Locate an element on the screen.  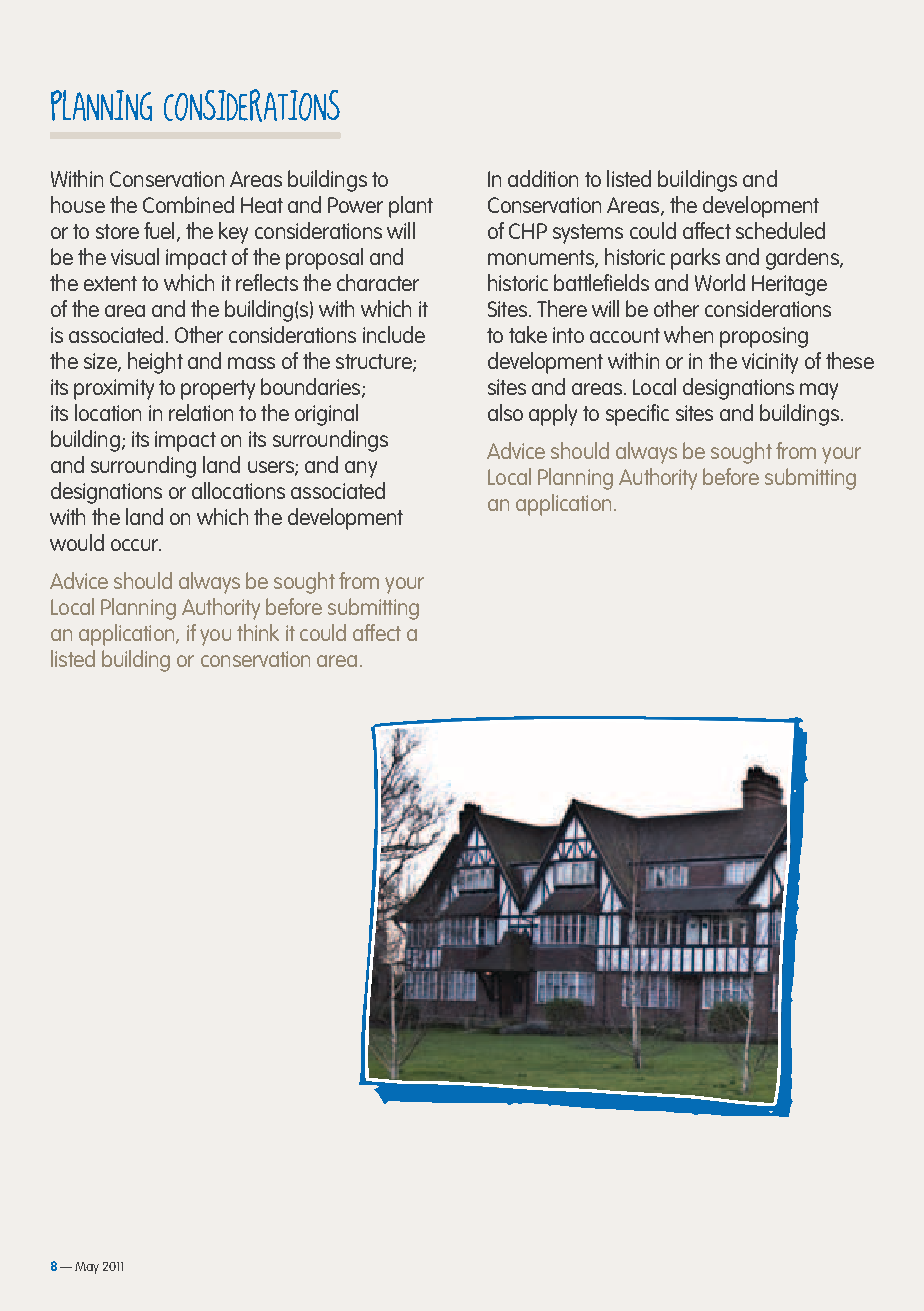
specific is located at coordinates (637, 415).
